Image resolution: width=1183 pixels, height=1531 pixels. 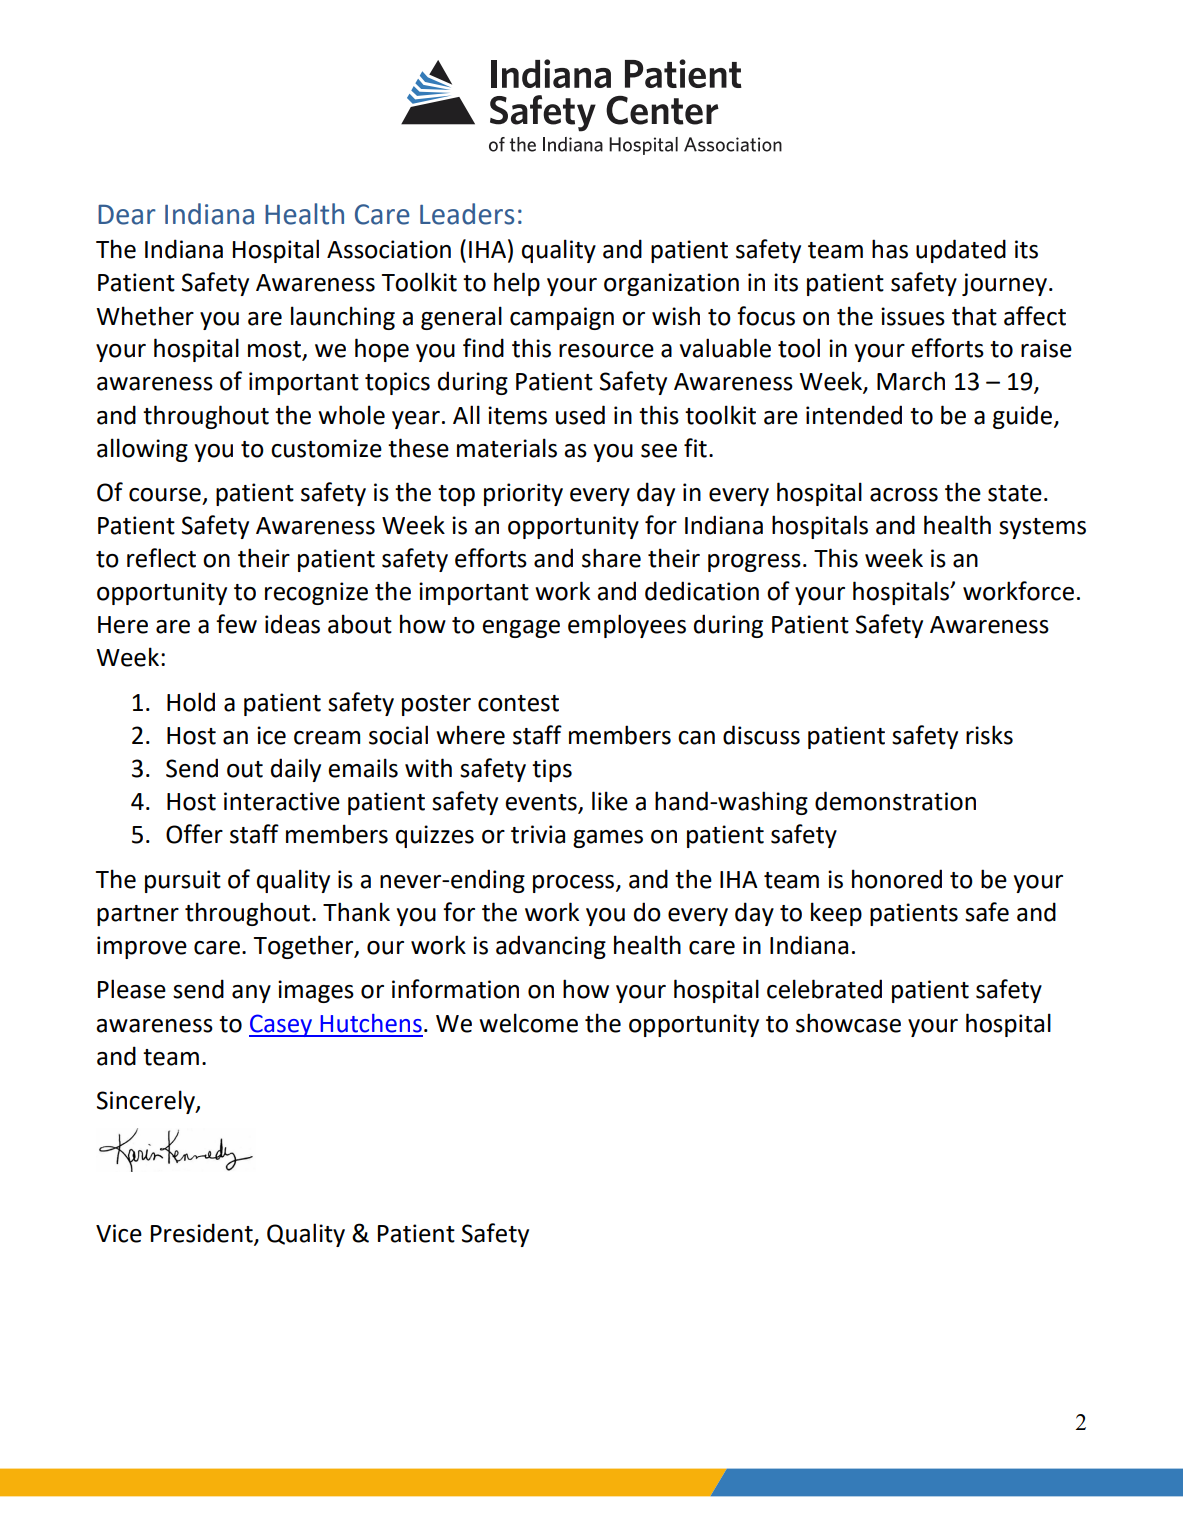 I want to click on Dear, so click(x=127, y=214).
